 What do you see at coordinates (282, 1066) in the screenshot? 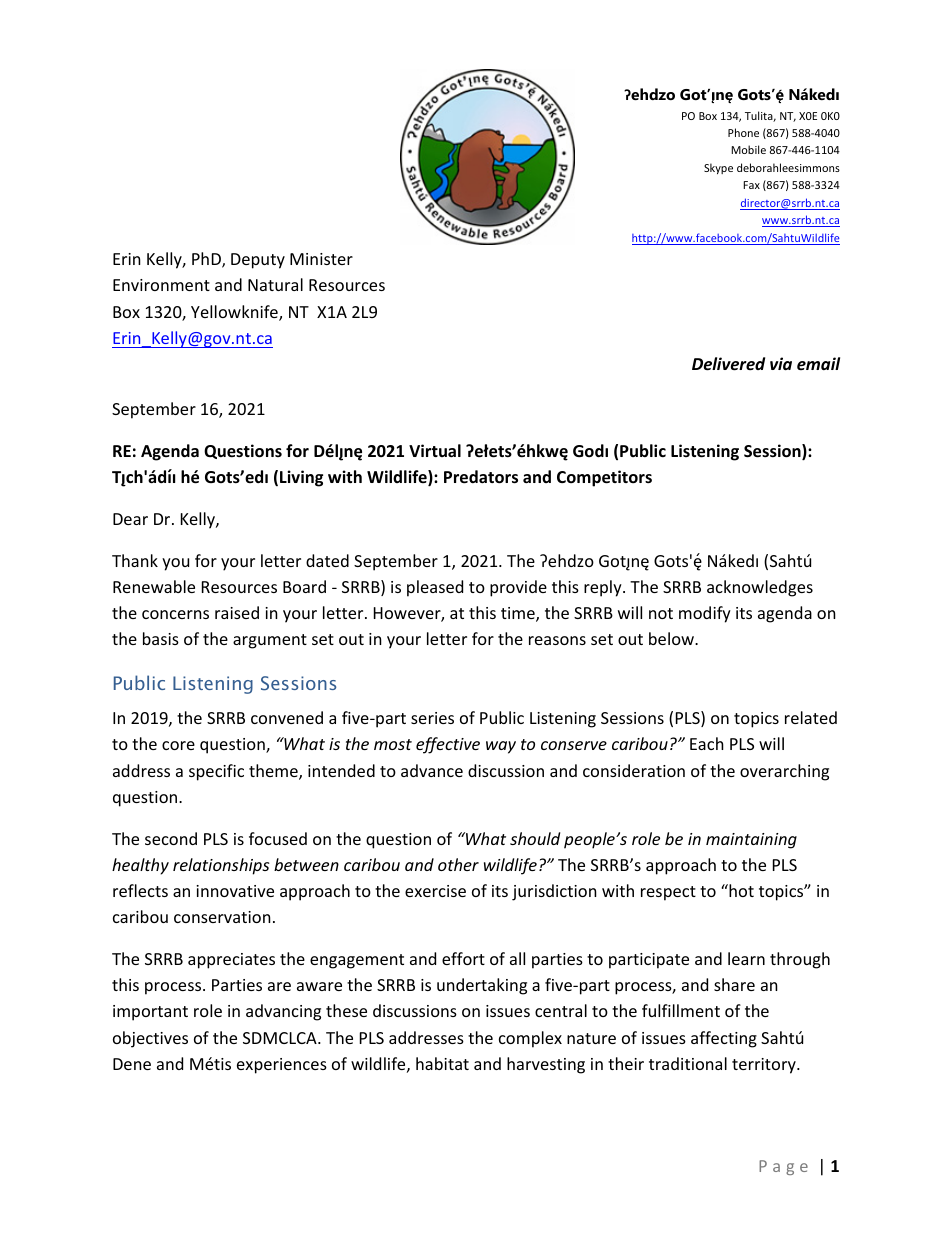
I see `experiences` at bounding box center [282, 1066].
